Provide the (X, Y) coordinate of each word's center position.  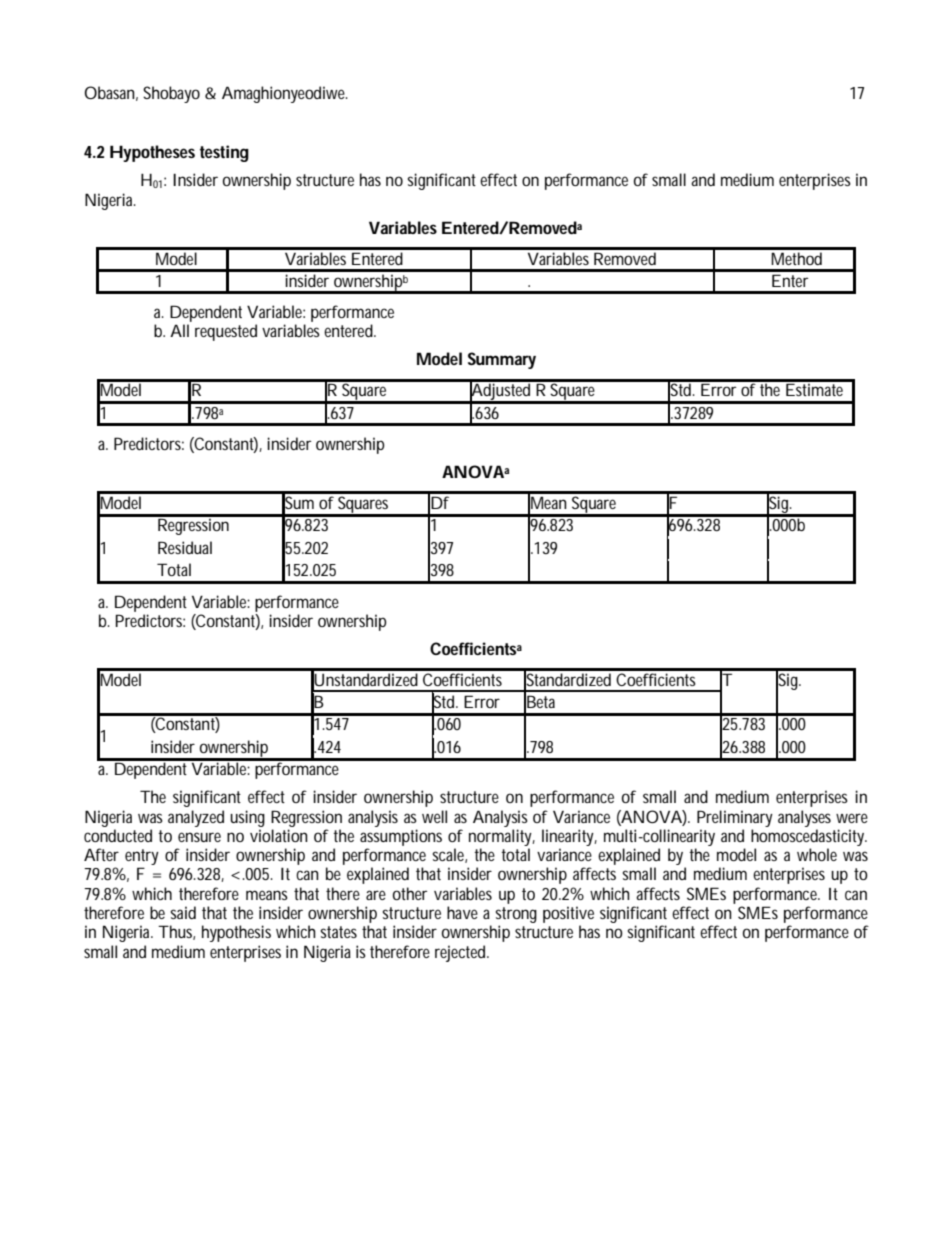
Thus (176, 932)
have (462, 912)
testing (224, 153)
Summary (502, 360)
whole (817, 854)
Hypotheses (152, 153)
